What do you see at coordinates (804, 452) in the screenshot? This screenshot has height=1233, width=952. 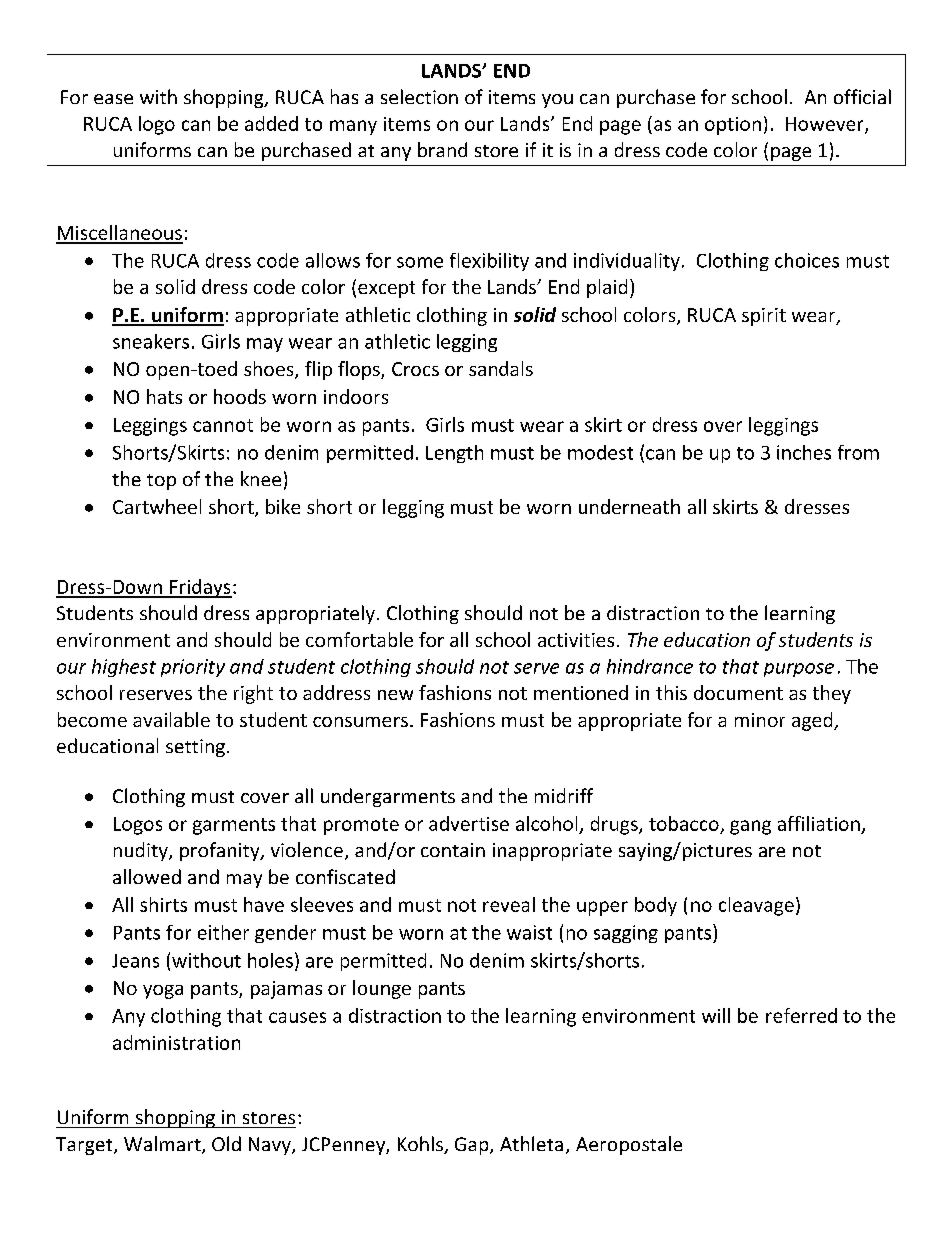 I see `inches` at bounding box center [804, 452].
